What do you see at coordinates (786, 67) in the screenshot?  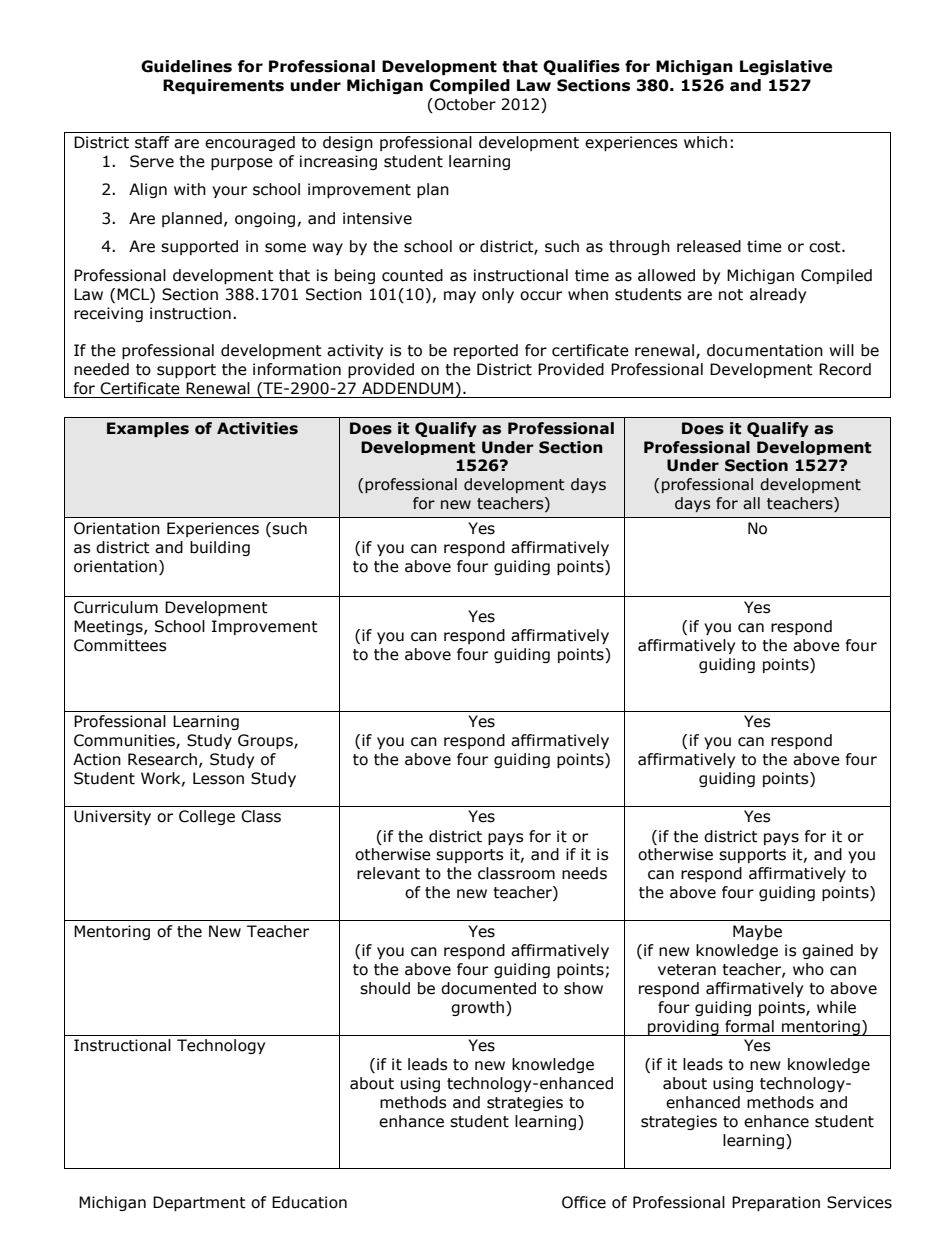 I see `Legislative` at bounding box center [786, 67].
